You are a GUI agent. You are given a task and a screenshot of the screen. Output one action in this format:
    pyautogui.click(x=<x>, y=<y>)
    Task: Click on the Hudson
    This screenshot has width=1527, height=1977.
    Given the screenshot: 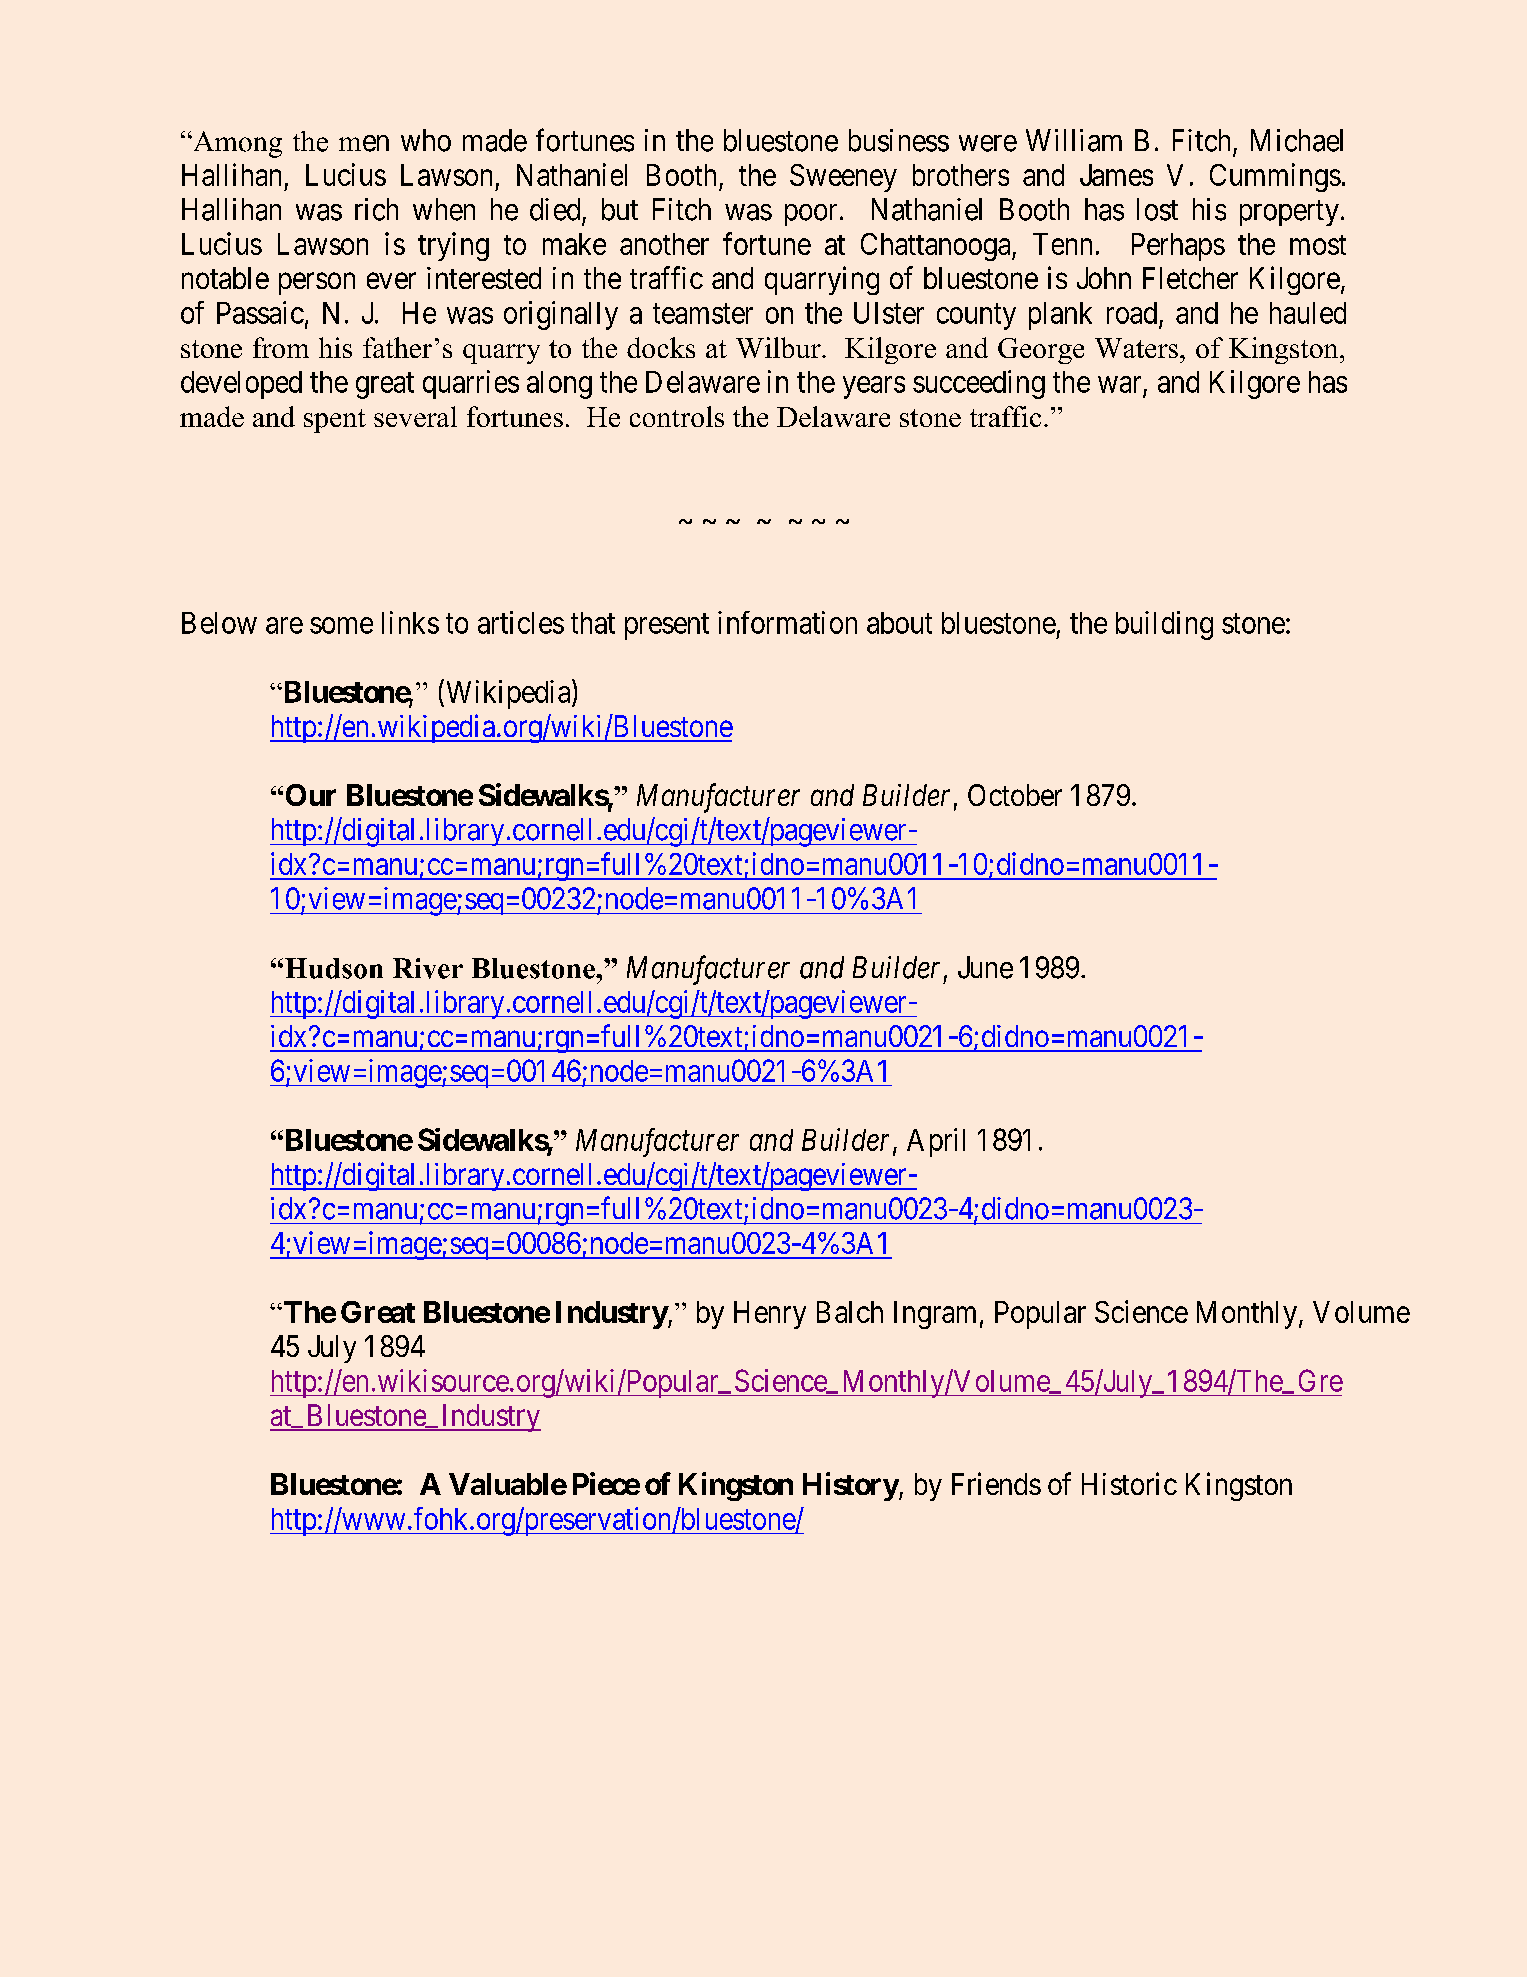 What is the action you would take?
    pyautogui.click(x=334, y=968)
